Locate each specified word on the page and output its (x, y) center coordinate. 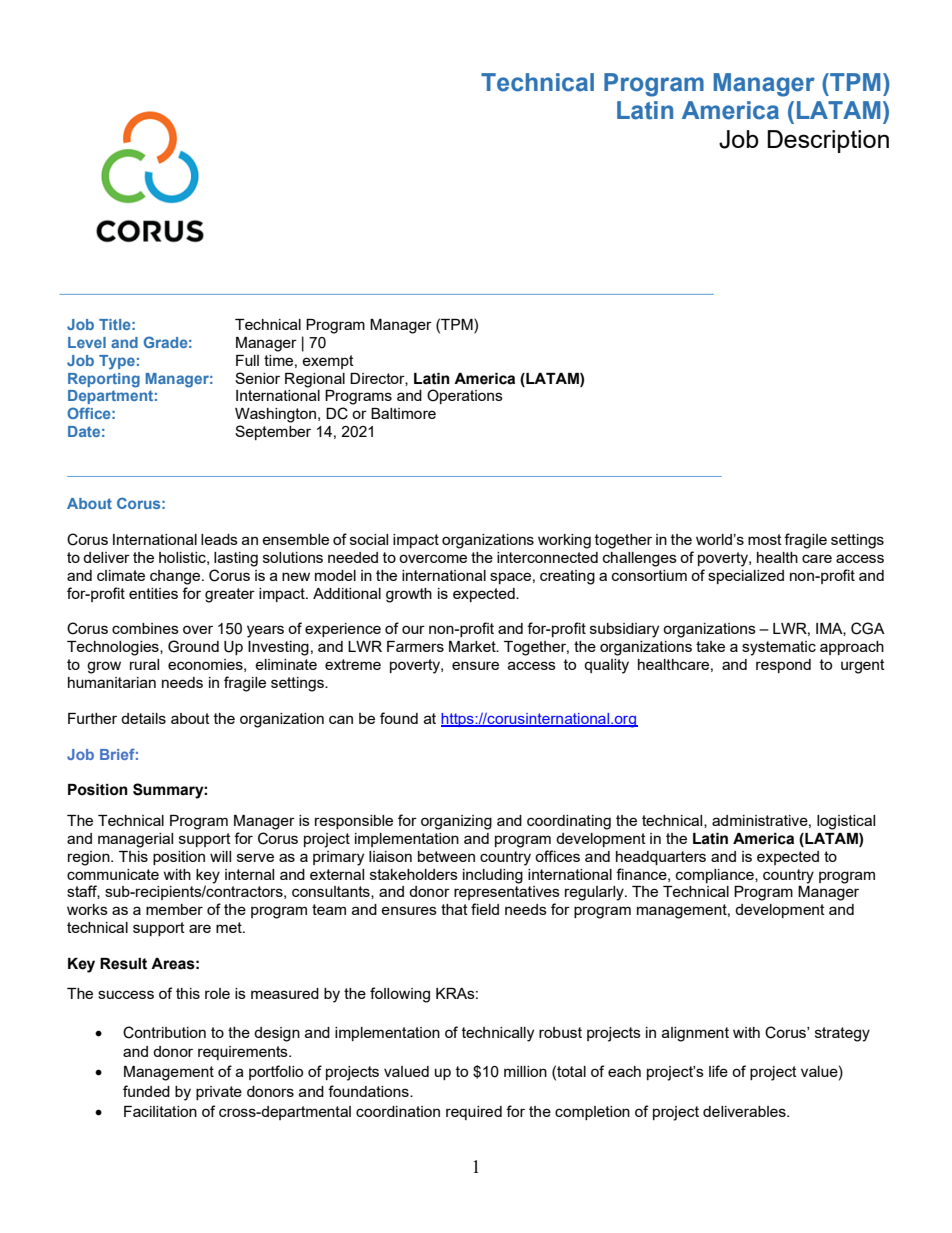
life (718, 1071)
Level (87, 342)
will (220, 856)
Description (828, 141)
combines (145, 628)
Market (473, 646)
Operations (465, 396)
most (765, 539)
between (446, 856)
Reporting (104, 380)
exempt (328, 362)
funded (146, 1091)
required (474, 1113)
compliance (716, 876)
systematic (779, 648)
